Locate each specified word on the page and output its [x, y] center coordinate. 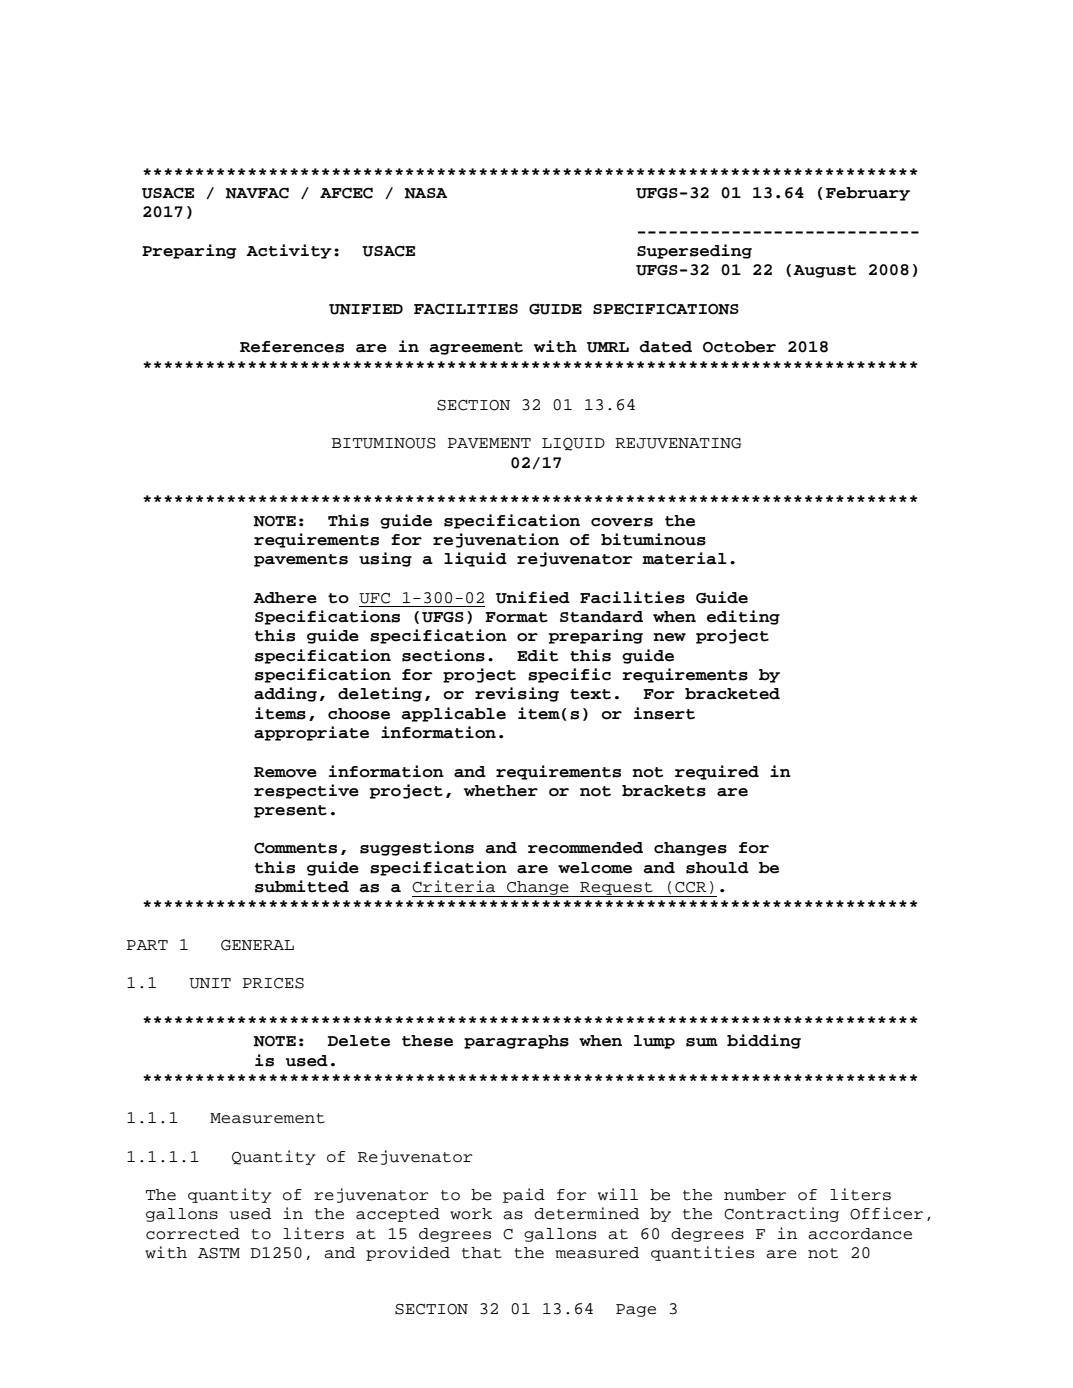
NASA [426, 193]
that [482, 1253]
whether [501, 791]
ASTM [219, 1253]
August [824, 271]
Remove [285, 772]
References [292, 347]
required [717, 772]
